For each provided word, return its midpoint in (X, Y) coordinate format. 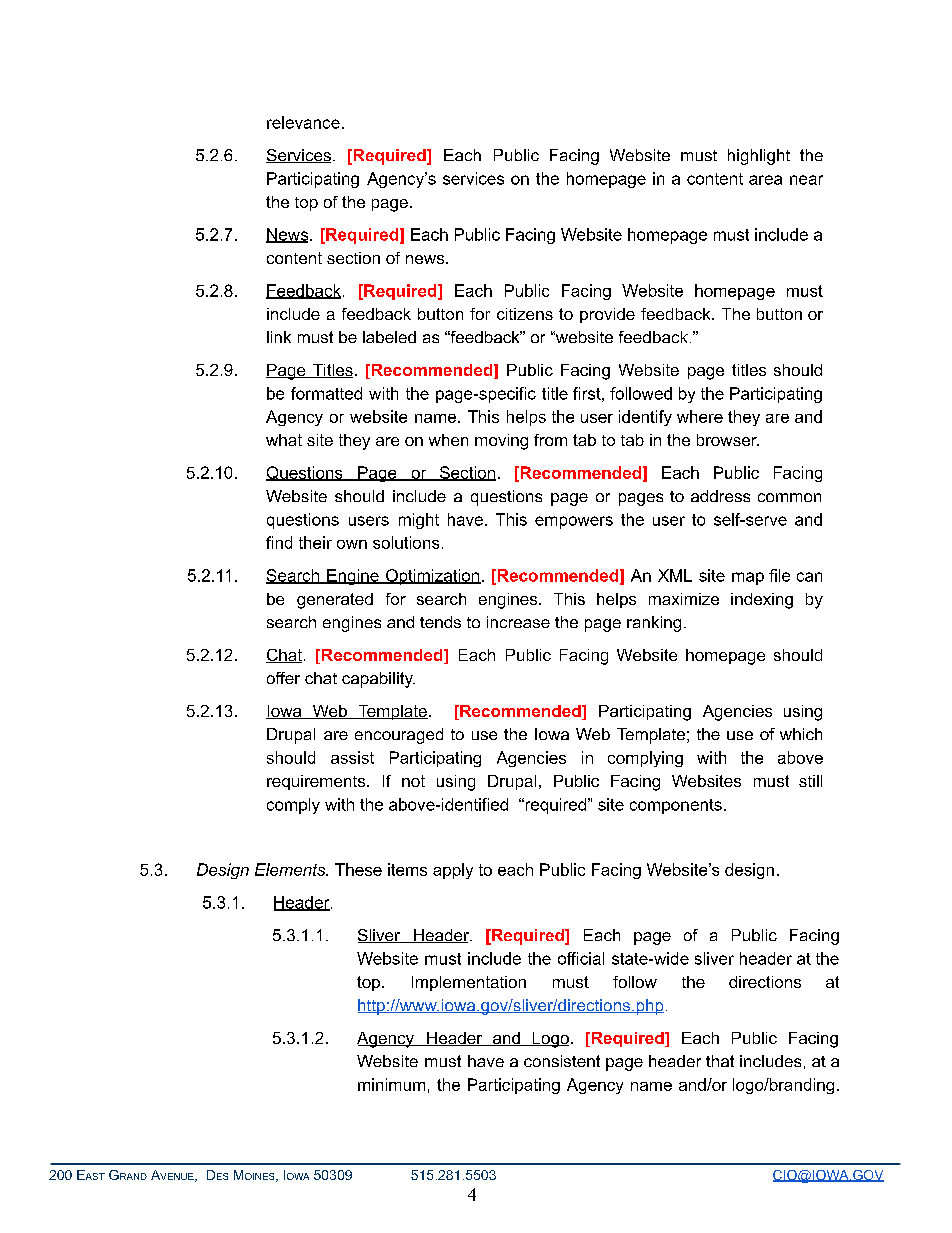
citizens (525, 314)
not (413, 781)
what (284, 440)
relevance (303, 122)
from (550, 440)
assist (352, 757)
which (801, 734)
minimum (391, 1084)
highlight (759, 157)
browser (728, 440)
